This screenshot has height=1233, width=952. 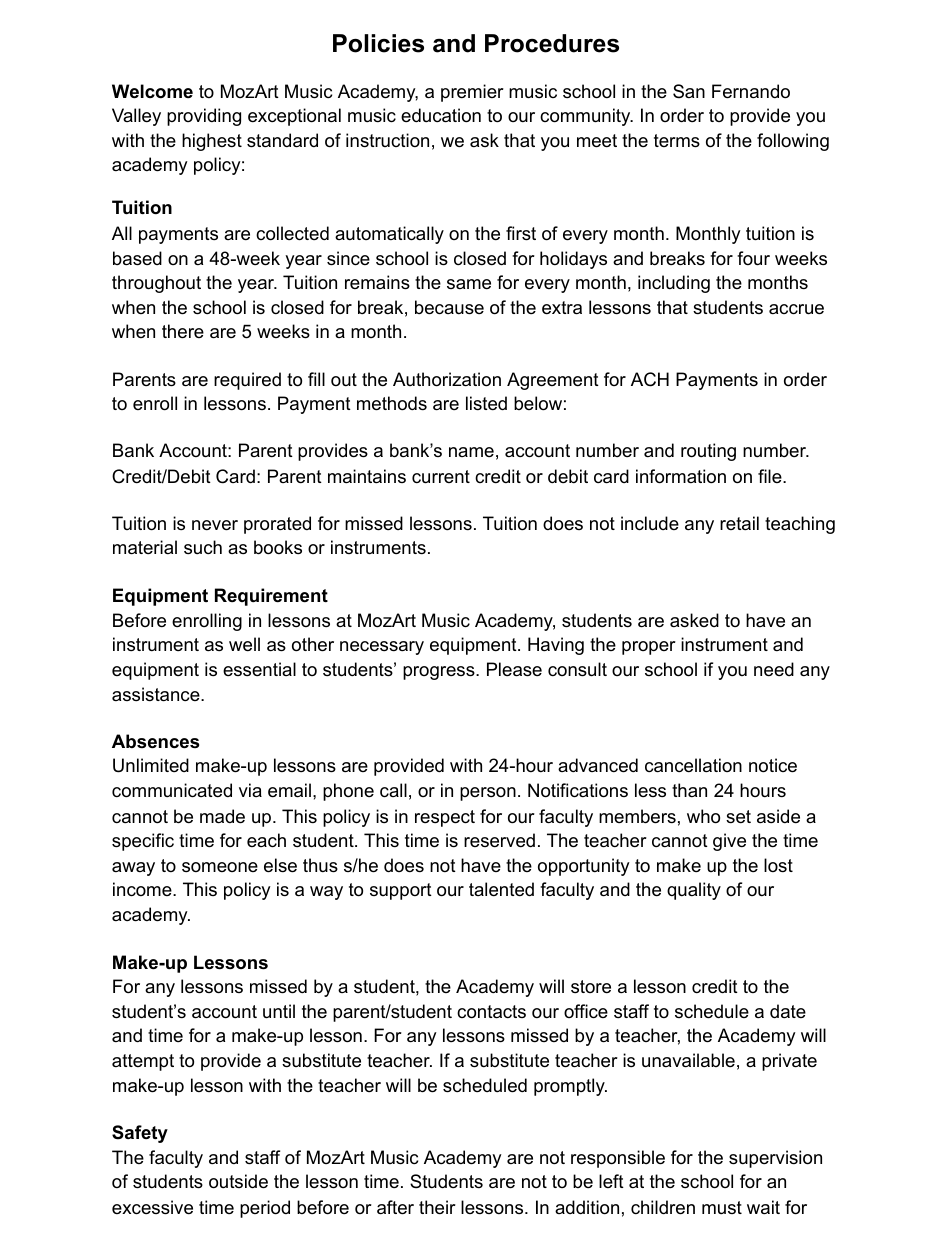 What do you see at coordinates (472, 93) in the screenshot?
I see `premier` at bounding box center [472, 93].
